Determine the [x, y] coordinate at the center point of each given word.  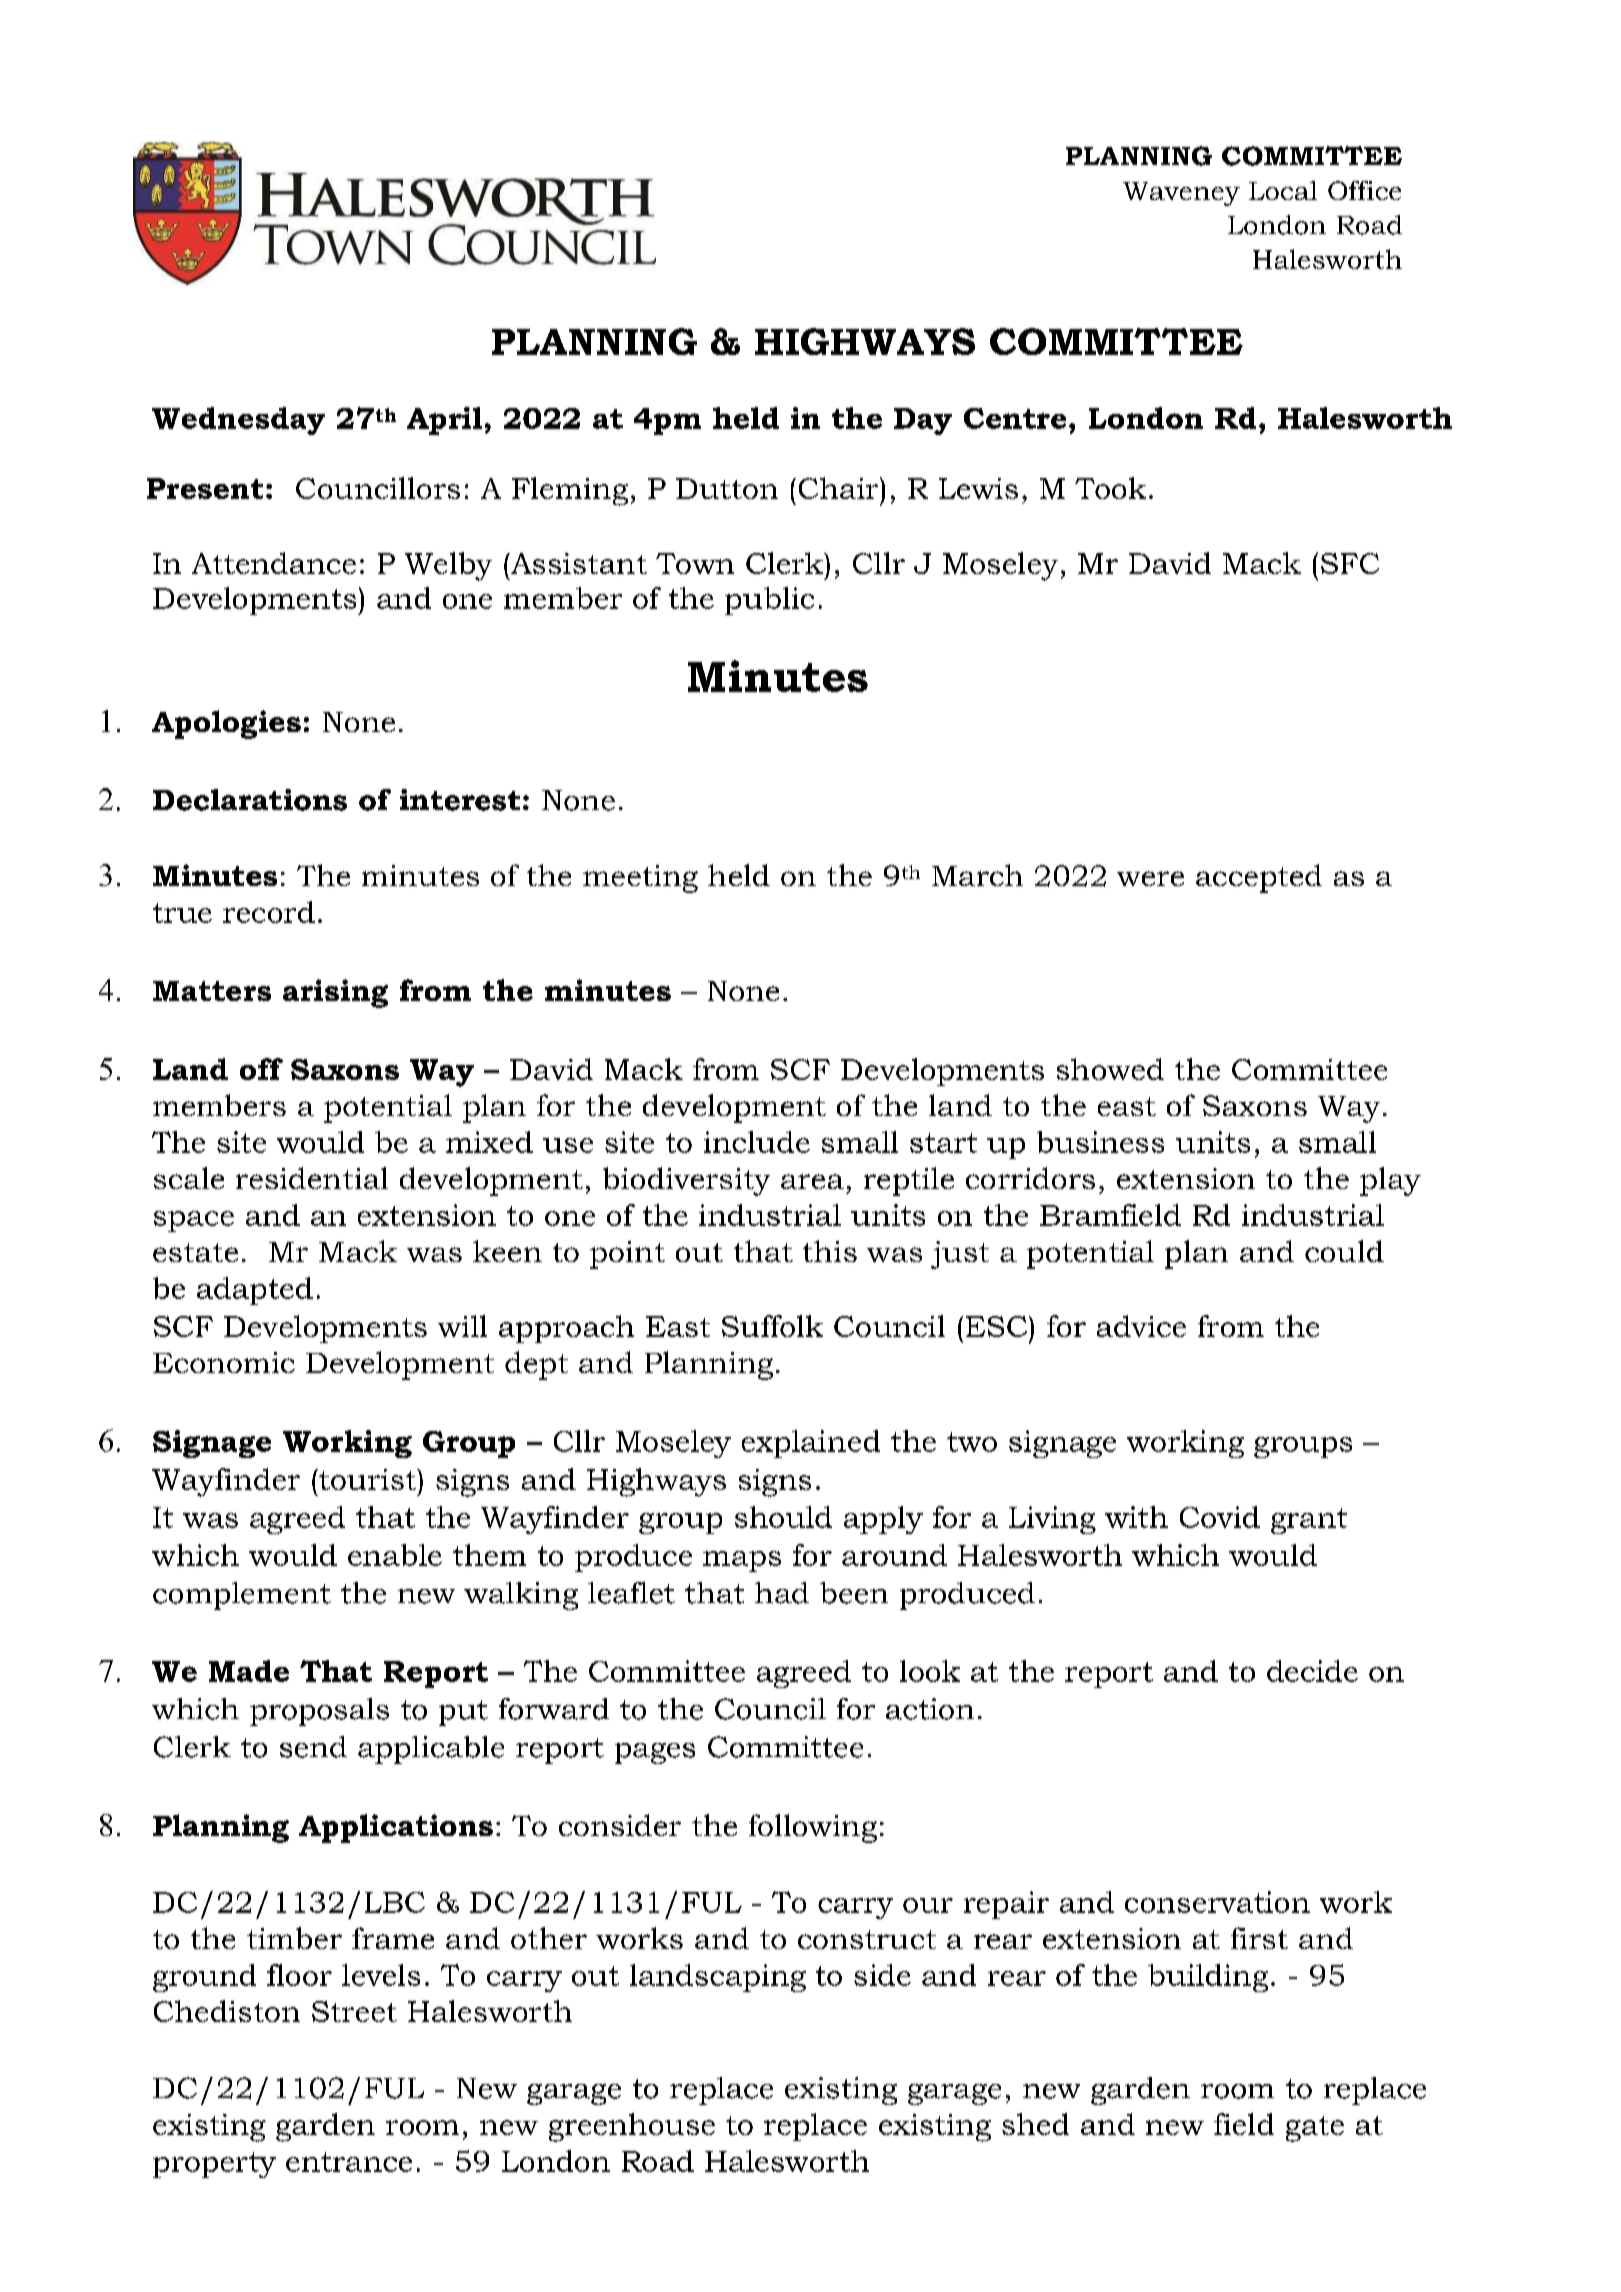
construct [867, 1939]
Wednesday [238, 421]
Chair [840, 488]
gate [1315, 2129]
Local [1283, 190]
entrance [349, 2162]
